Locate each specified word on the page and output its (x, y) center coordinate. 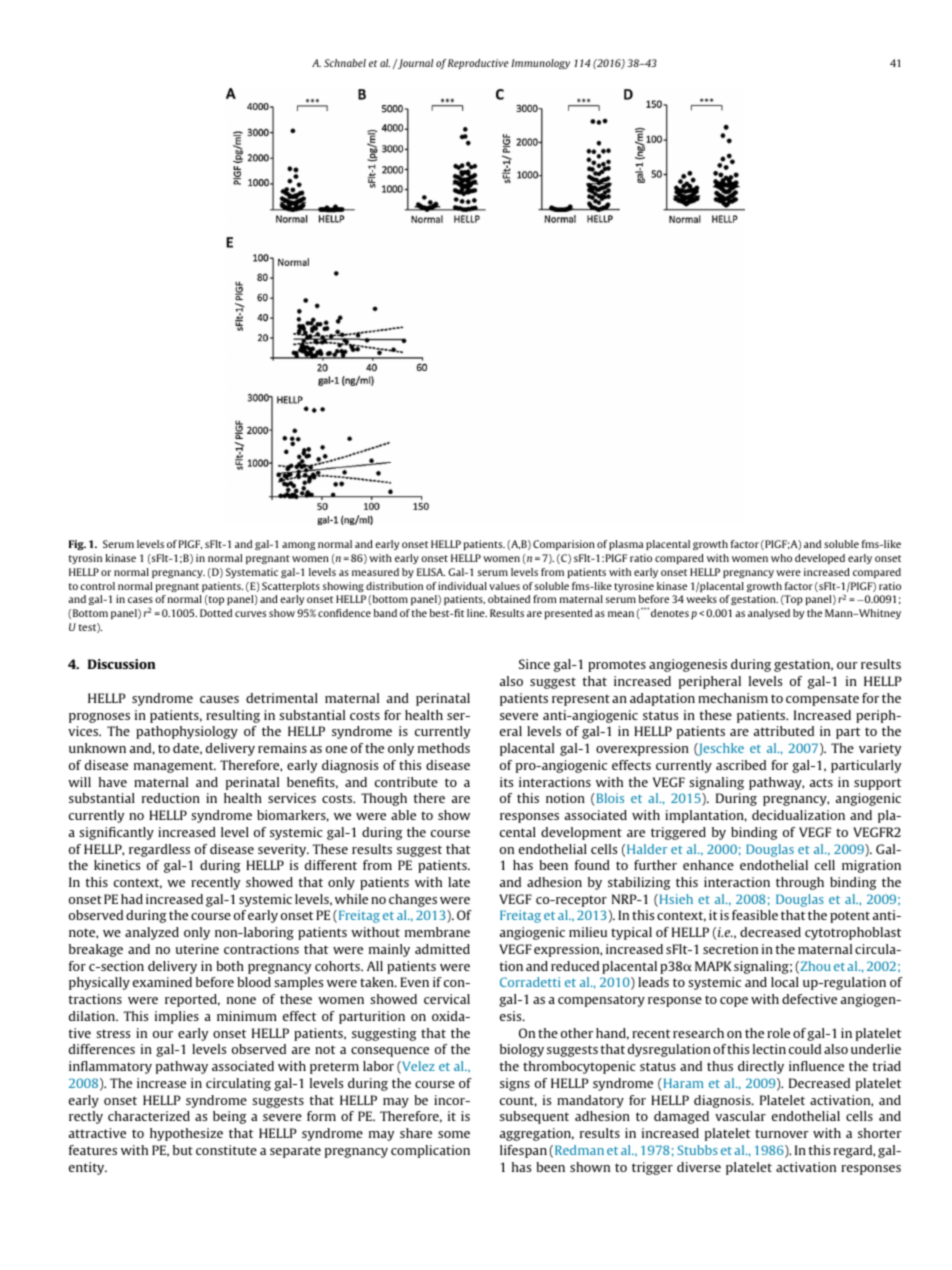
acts (821, 782)
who (781, 558)
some (454, 1134)
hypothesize (186, 1134)
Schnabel (345, 63)
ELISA (431, 572)
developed (820, 559)
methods (444, 748)
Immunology (540, 64)
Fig (77, 545)
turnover (782, 1133)
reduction (171, 798)
